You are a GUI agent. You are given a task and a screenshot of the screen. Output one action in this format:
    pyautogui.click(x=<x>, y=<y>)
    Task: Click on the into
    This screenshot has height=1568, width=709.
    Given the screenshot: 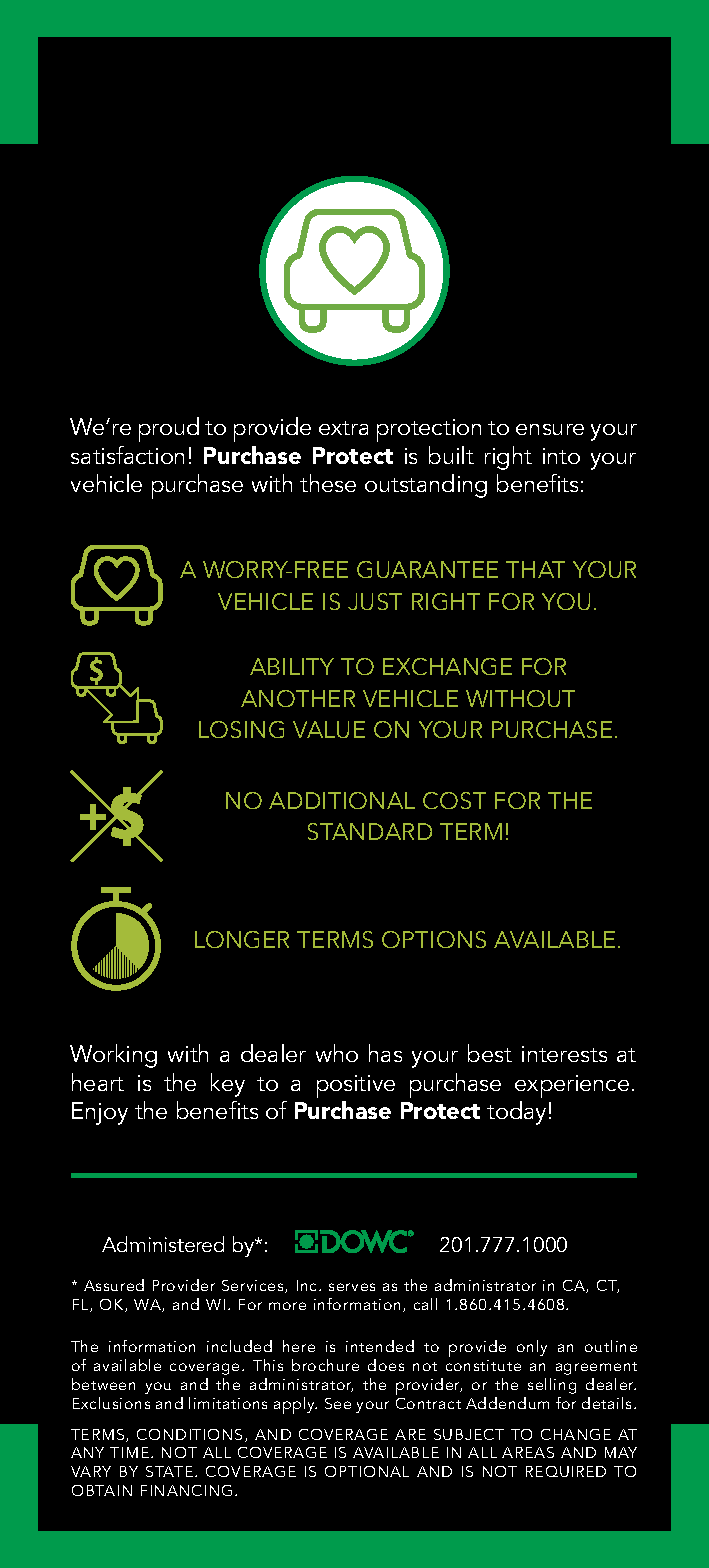 What is the action you would take?
    pyautogui.click(x=561, y=456)
